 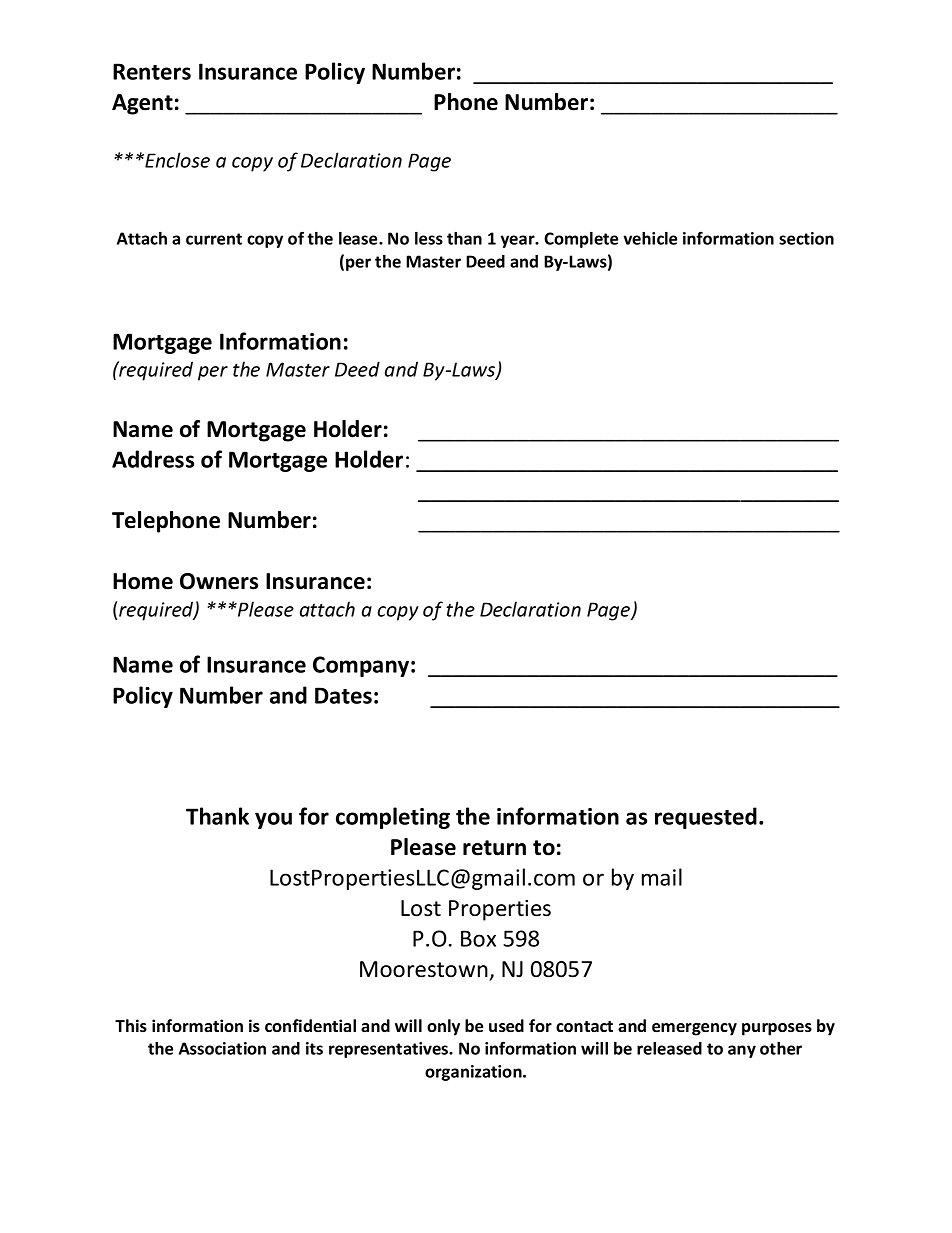 I want to click on requested, so click(x=706, y=818).
